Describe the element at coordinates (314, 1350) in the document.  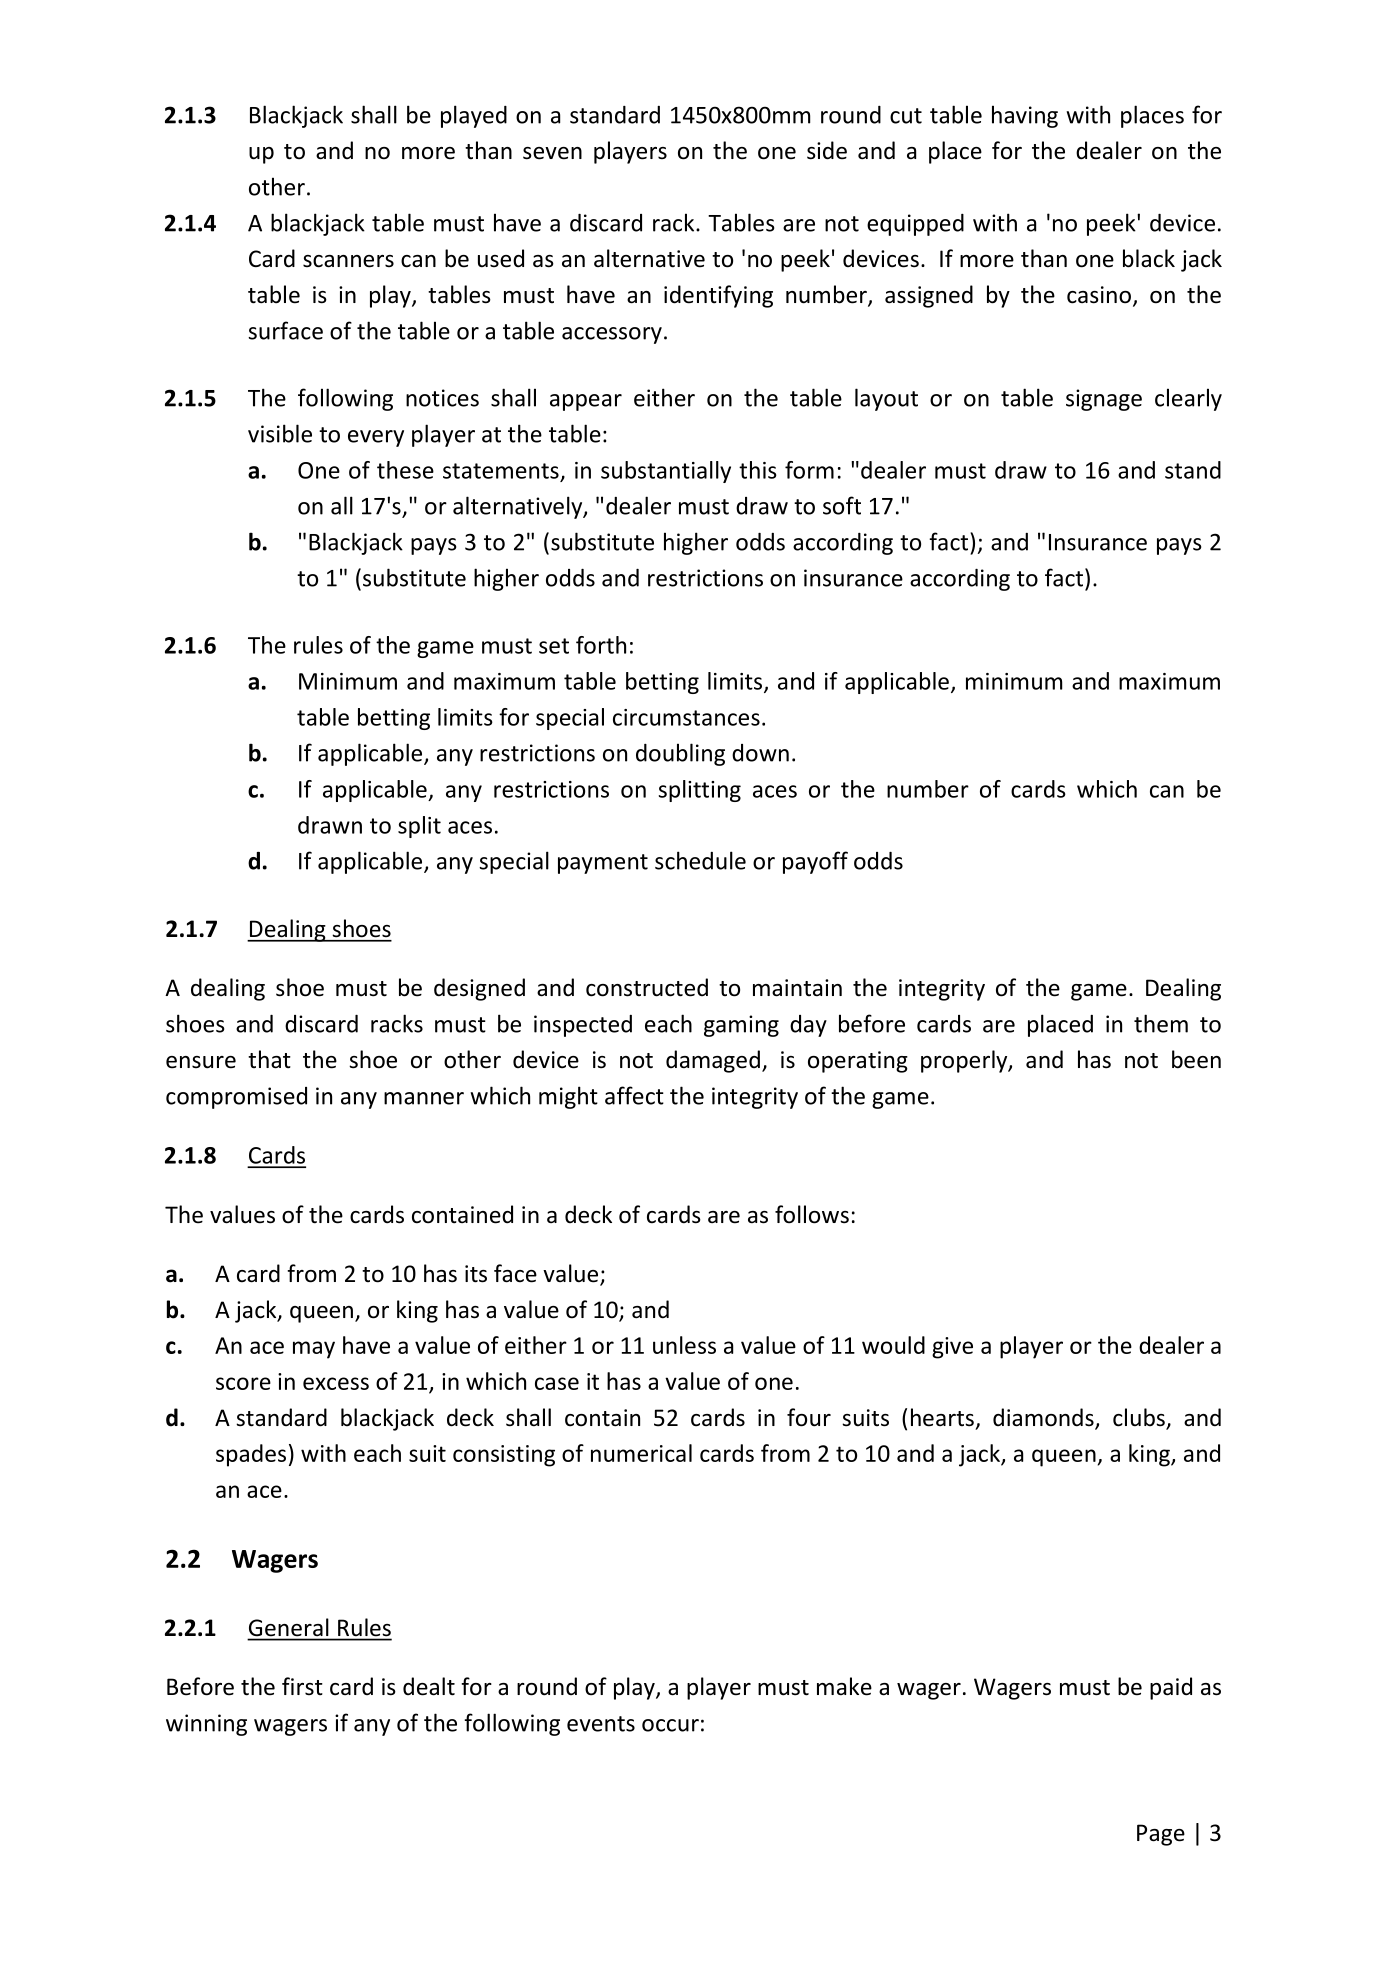
I see `may` at that location.
